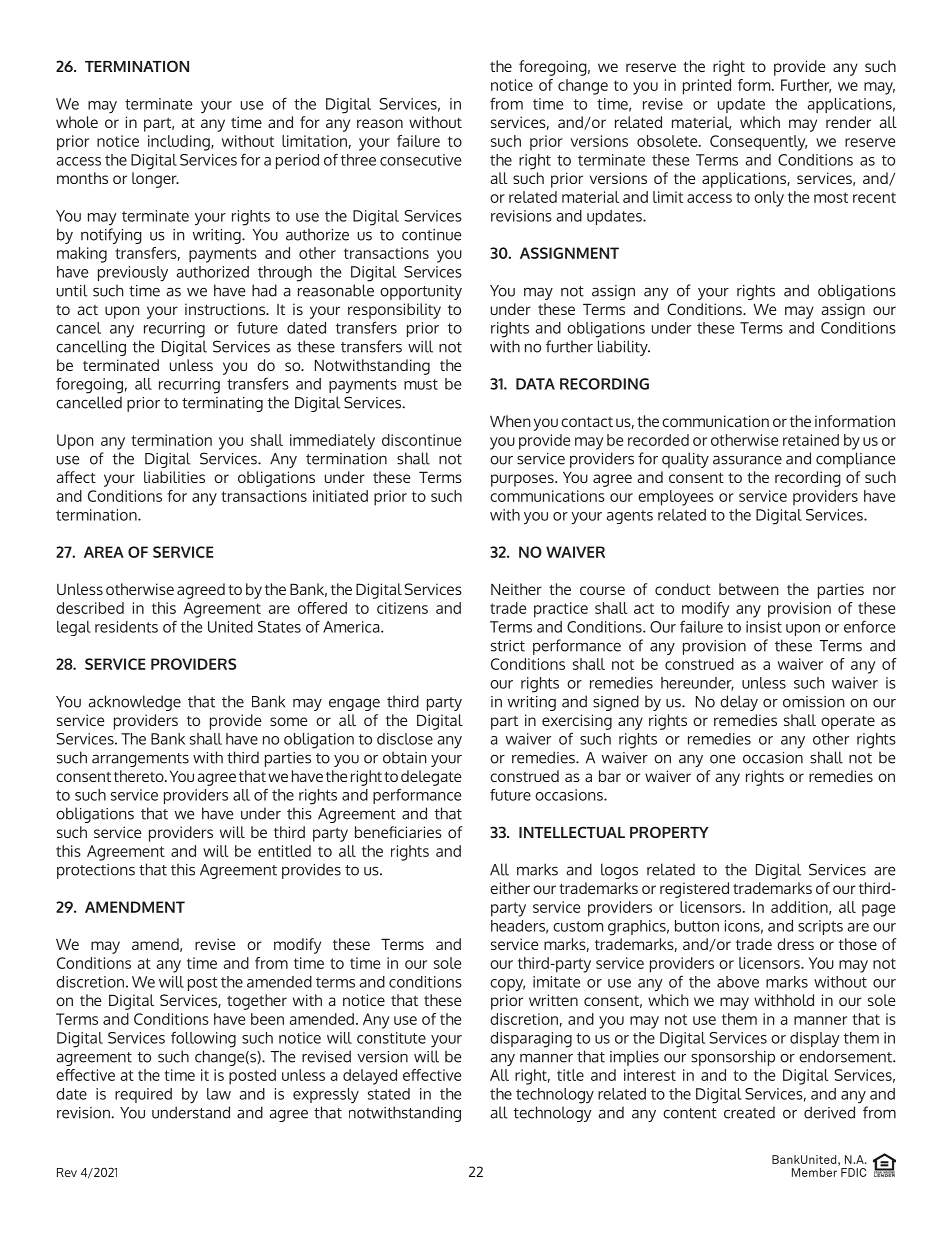  I want to click on one, so click(722, 759).
